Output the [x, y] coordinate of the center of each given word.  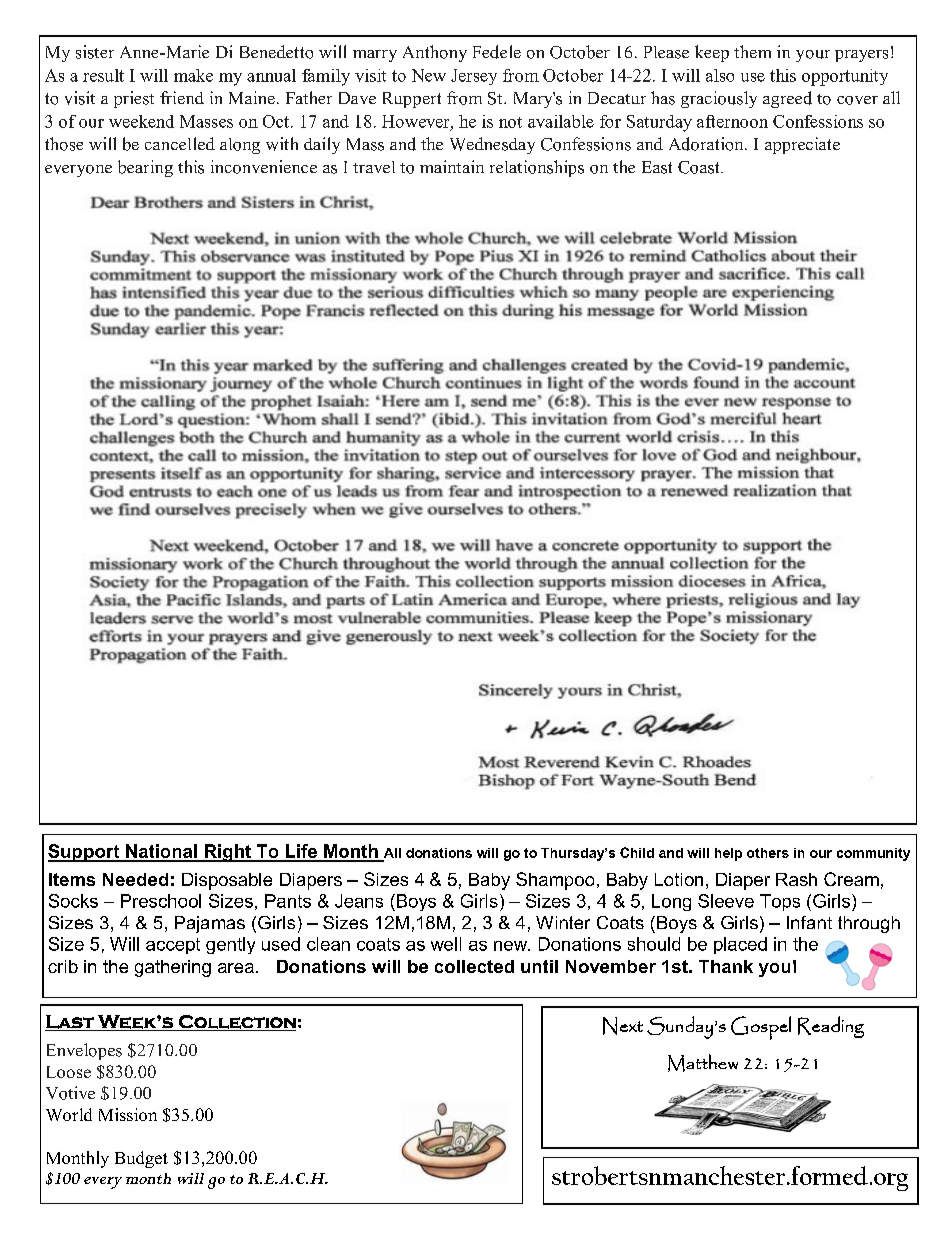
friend [182, 97]
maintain [452, 166]
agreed [787, 99]
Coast [700, 167]
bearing [145, 168]
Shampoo [555, 881]
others [768, 853]
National [161, 852]
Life [301, 852]
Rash [796, 879]
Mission [128, 1114]
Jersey [474, 77]
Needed [135, 879]
